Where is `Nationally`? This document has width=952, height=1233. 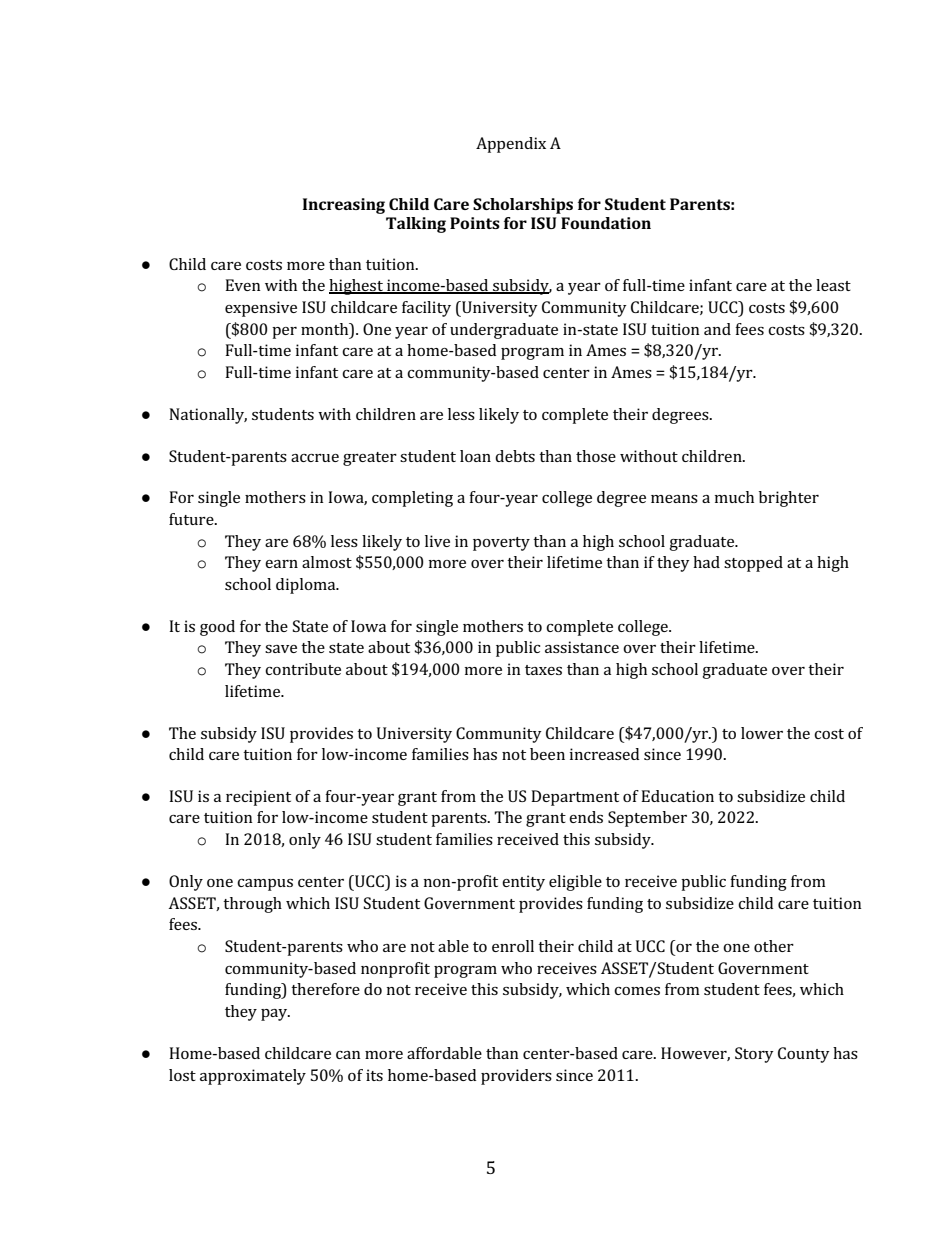 Nationally is located at coordinates (208, 416).
